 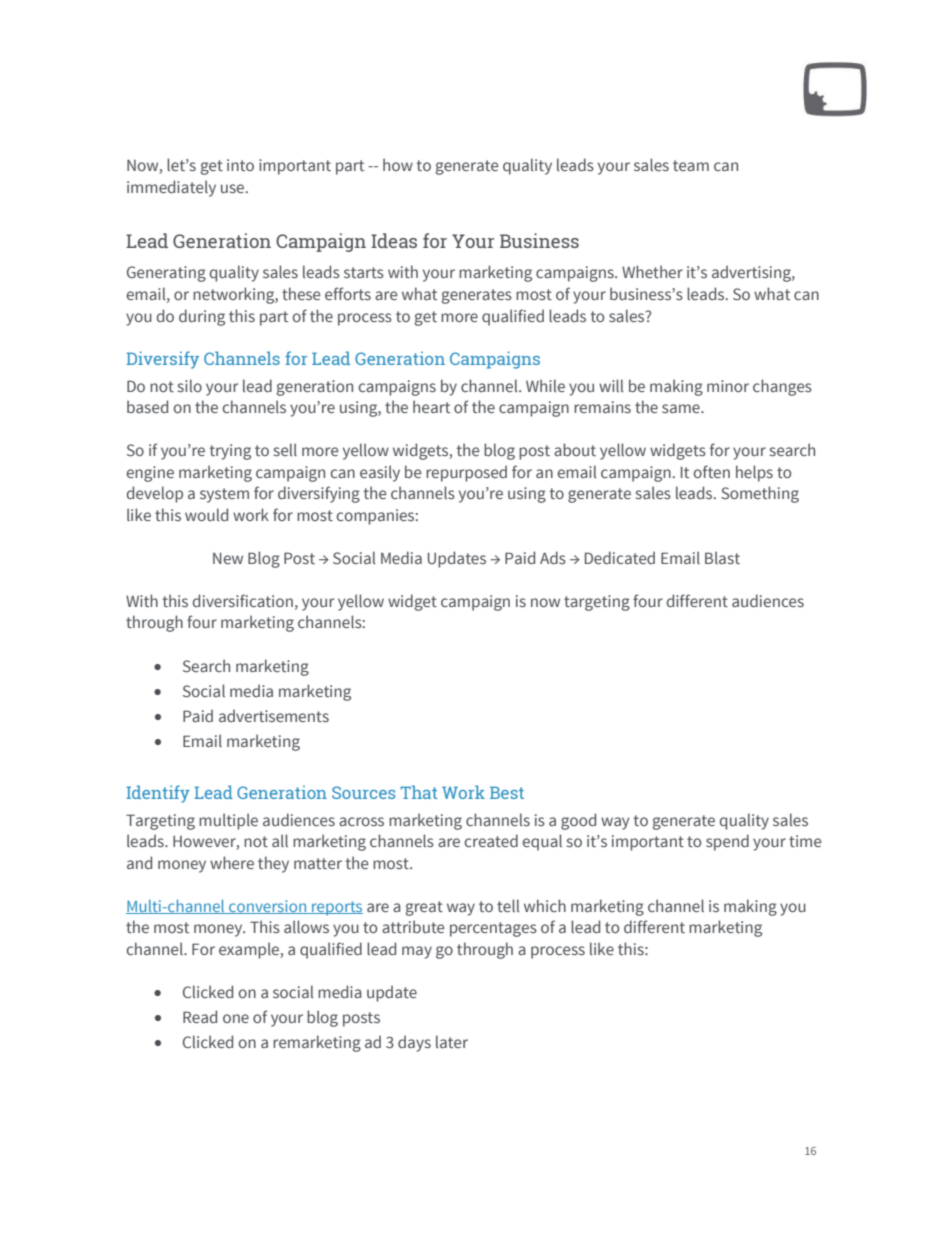 I want to click on use, so click(x=232, y=188).
